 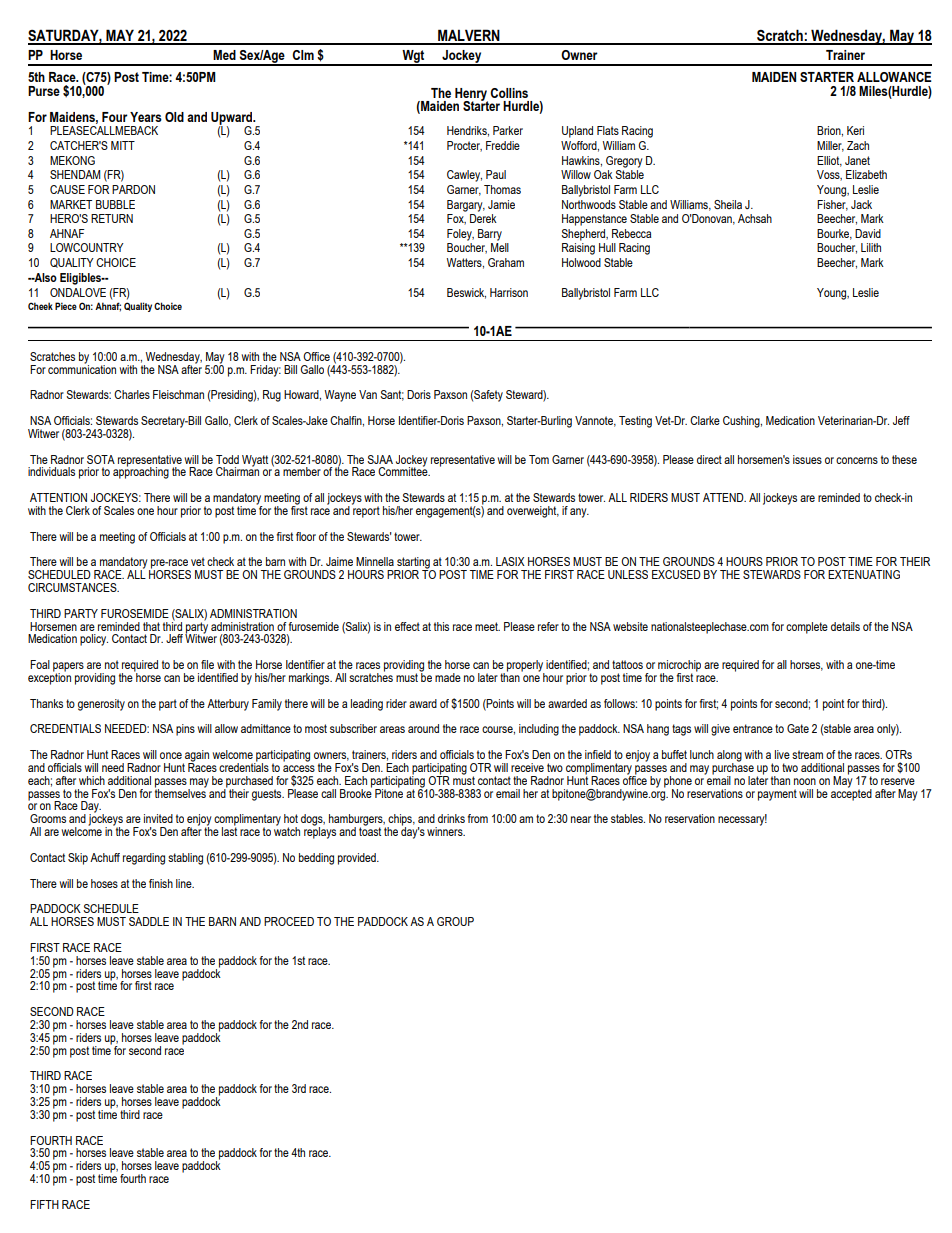 What do you see at coordinates (44, 1204) in the screenshot?
I see `FIFTH` at bounding box center [44, 1204].
